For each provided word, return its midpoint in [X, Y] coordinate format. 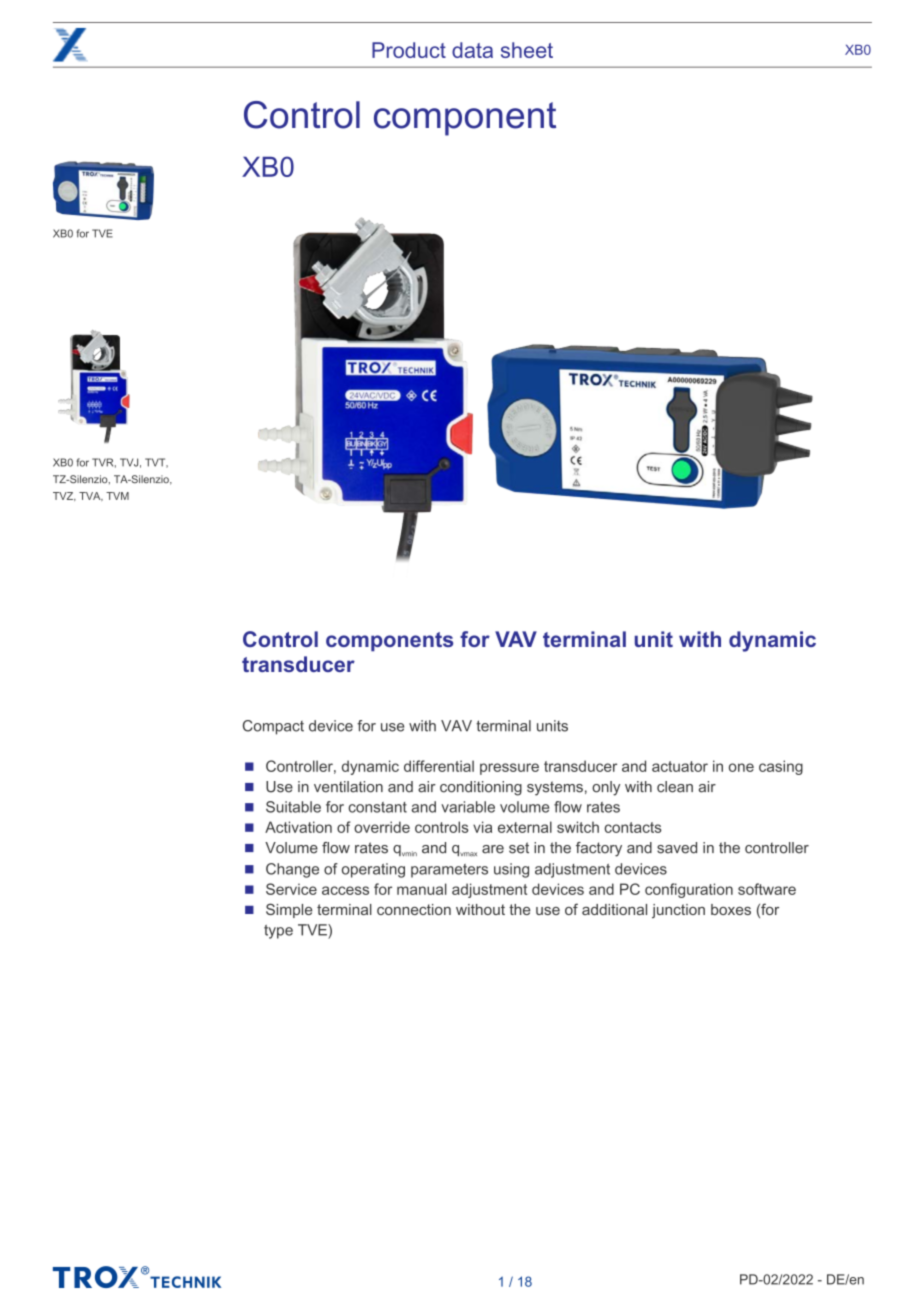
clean [675, 787]
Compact [273, 727]
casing [781, 767]
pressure [509, 769]
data [472, 50]
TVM [117, 496]
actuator [680, 766]
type [278, 932]
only [606, 788]
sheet [527, 50]
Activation [298, 827]
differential [439, 766]
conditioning [481, 788]
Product [409, 50]
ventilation [348, 787]
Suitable [293, 807]
